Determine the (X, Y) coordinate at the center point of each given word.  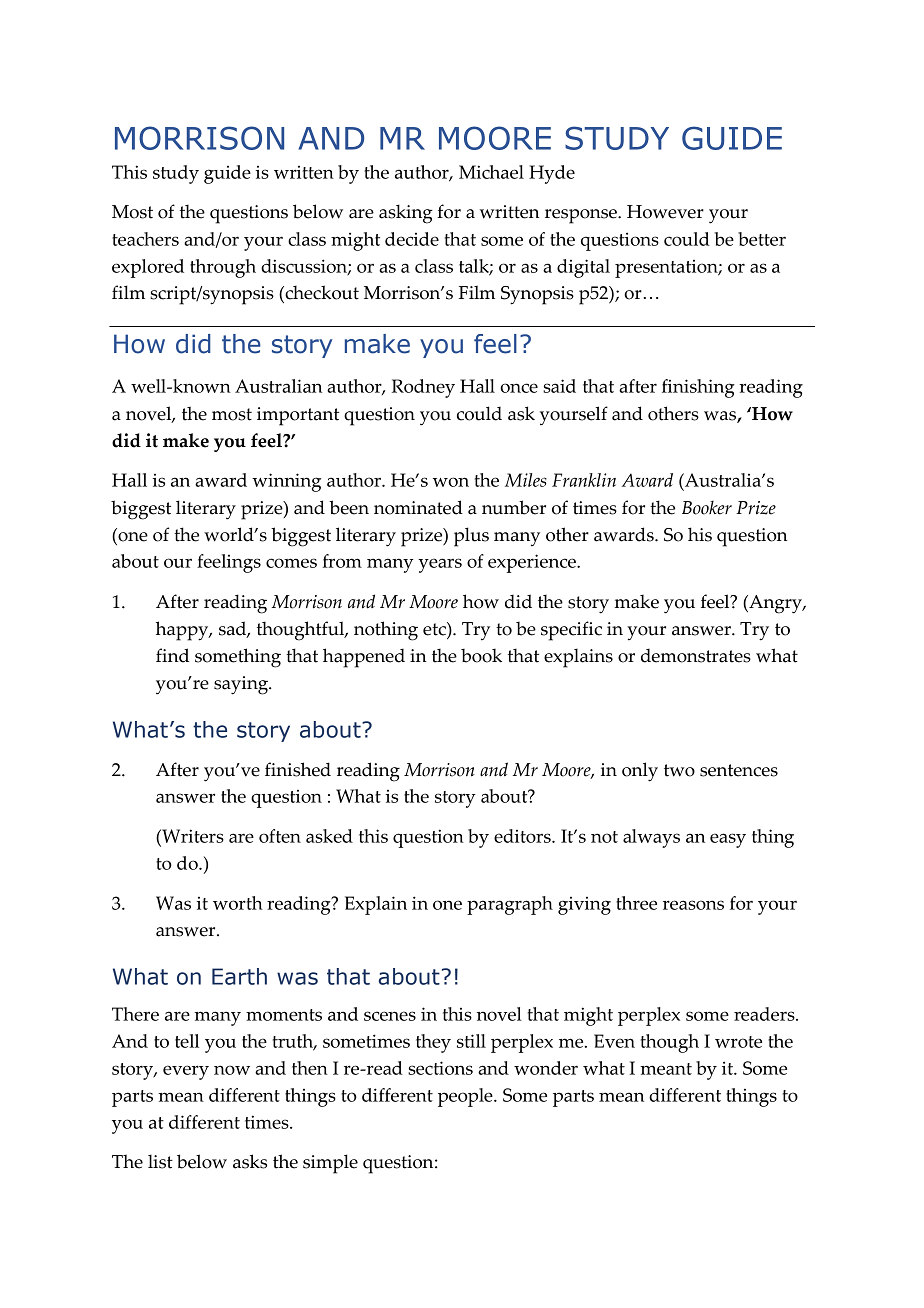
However (665, 212)
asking (406, 214)
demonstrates (696, 655)
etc (435, 629)
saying (242, 685)
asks (250, 1161)
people (466, 1097)
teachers (145, 239)
